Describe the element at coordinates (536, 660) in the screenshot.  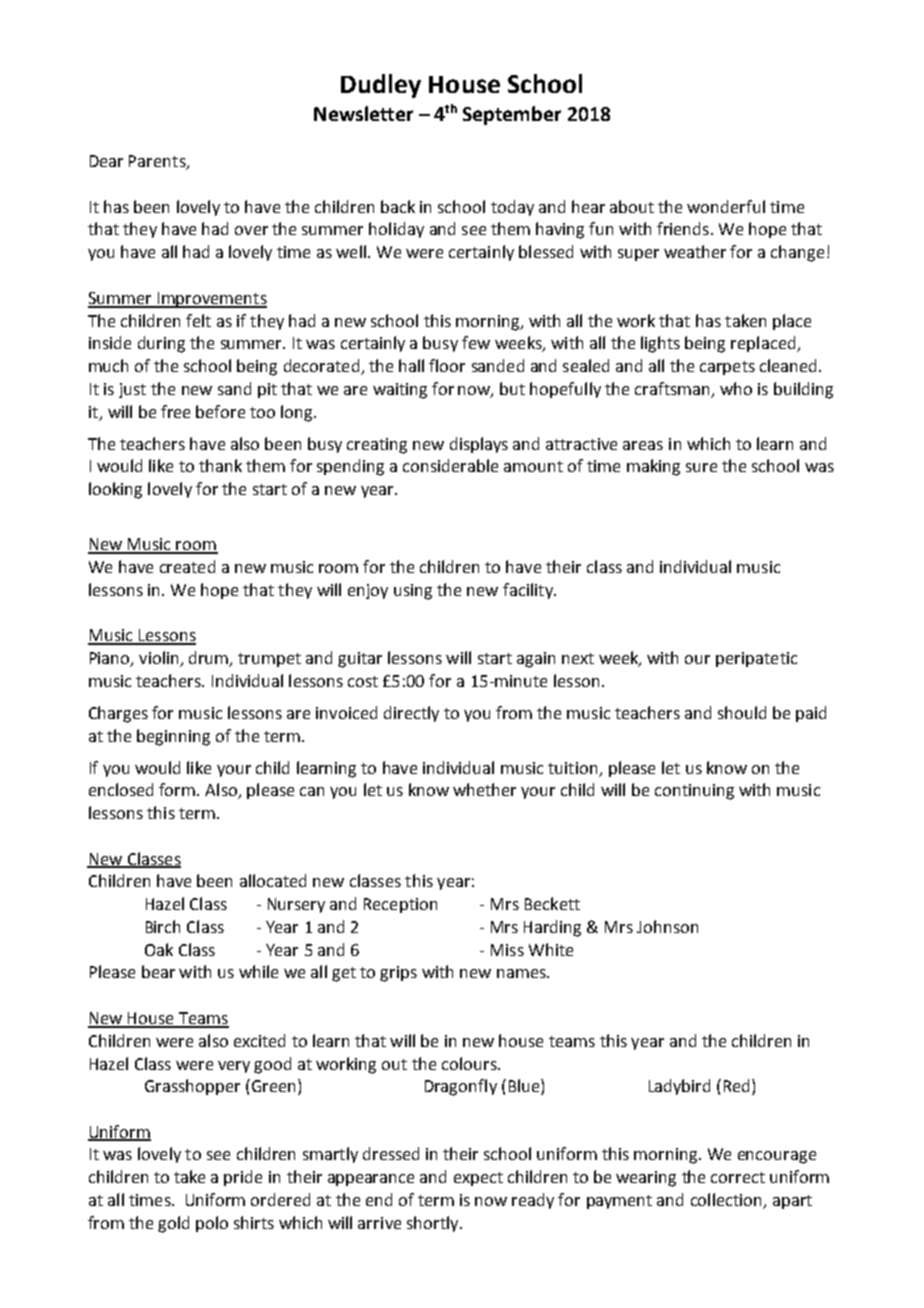
I see `again` at that location.
